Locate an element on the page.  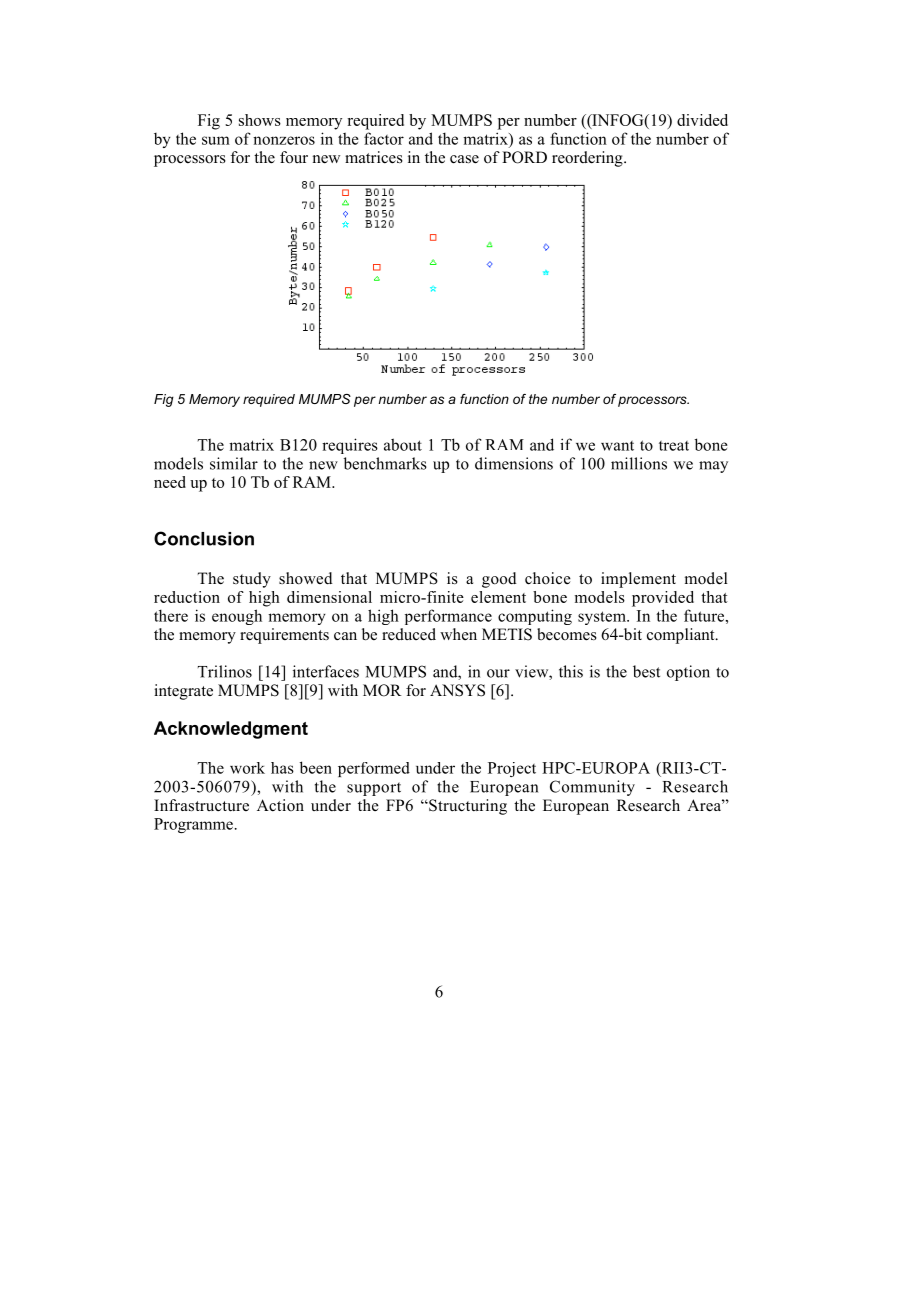
case is located at coordinates (464, 159).
